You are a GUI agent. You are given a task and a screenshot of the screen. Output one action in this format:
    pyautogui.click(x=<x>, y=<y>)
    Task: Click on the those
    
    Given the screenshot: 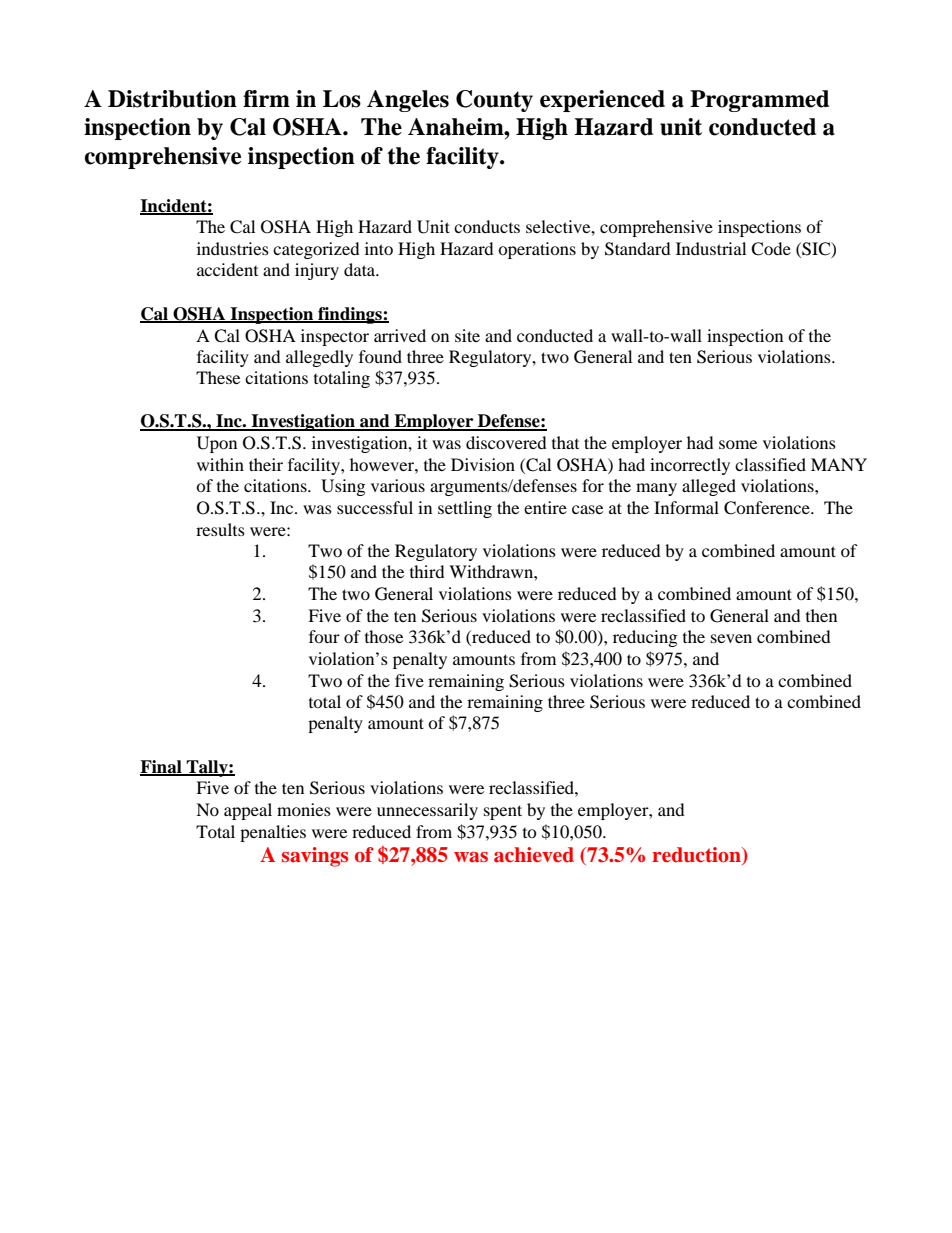 What is the action you would take?
    pyautogui.click(x=384, y=636)
